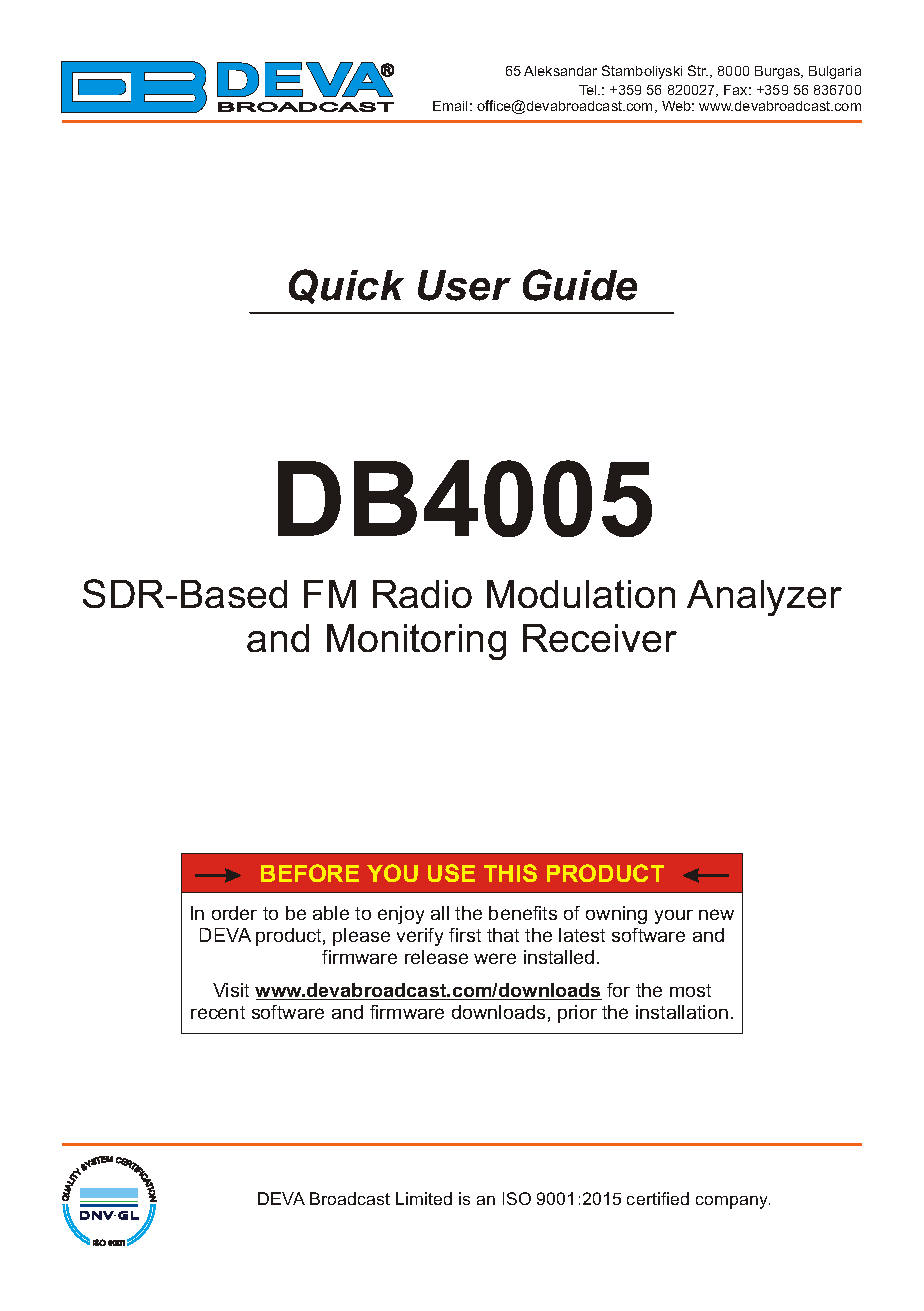 The height and width of the screenshot is (1311, 924). Describe the element at coordinates (581, 594) in the screenshot. I see `Modulation` at that location.
